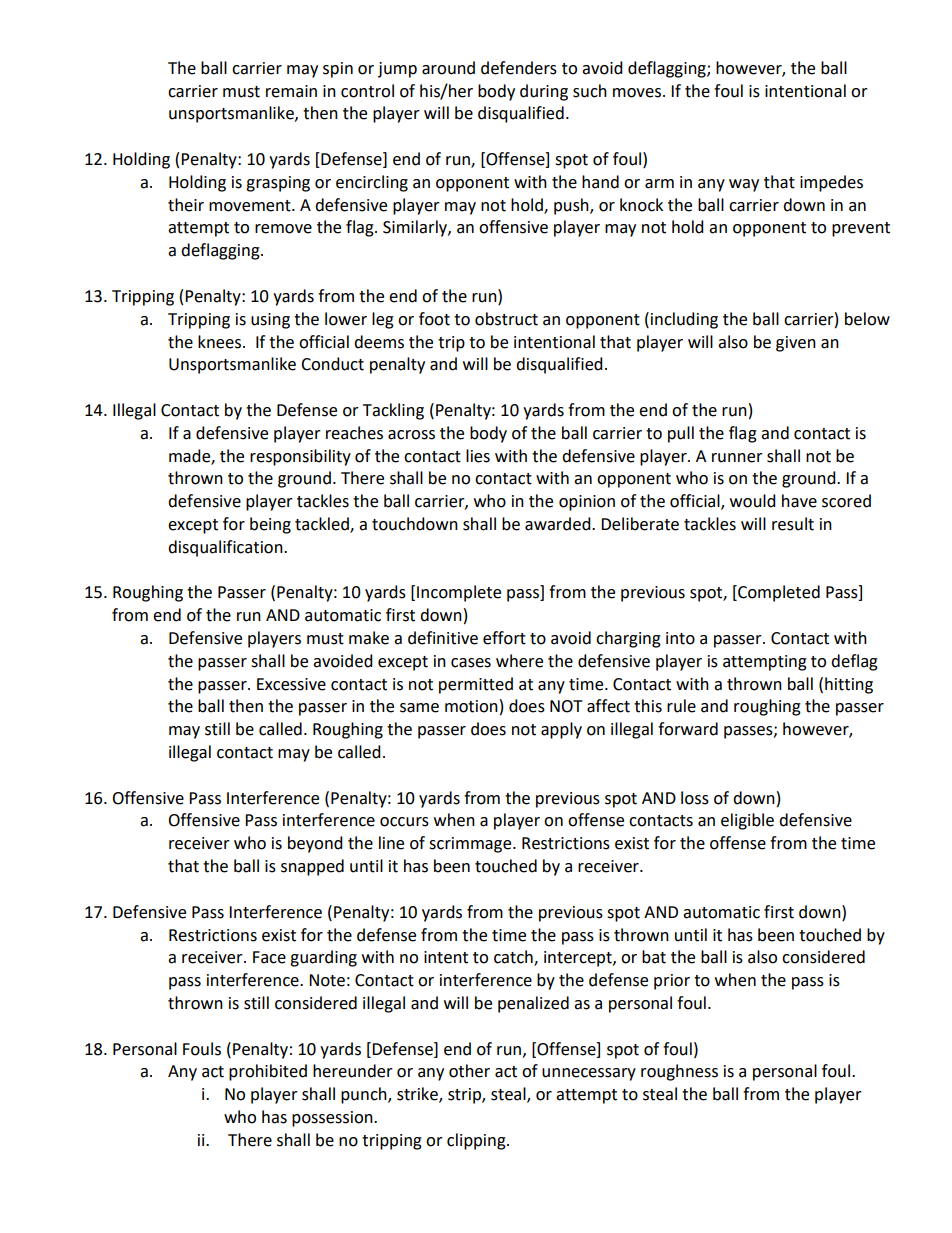 The height and width of the document is (1233, 952). I want to click on during, so click(544, 92).
